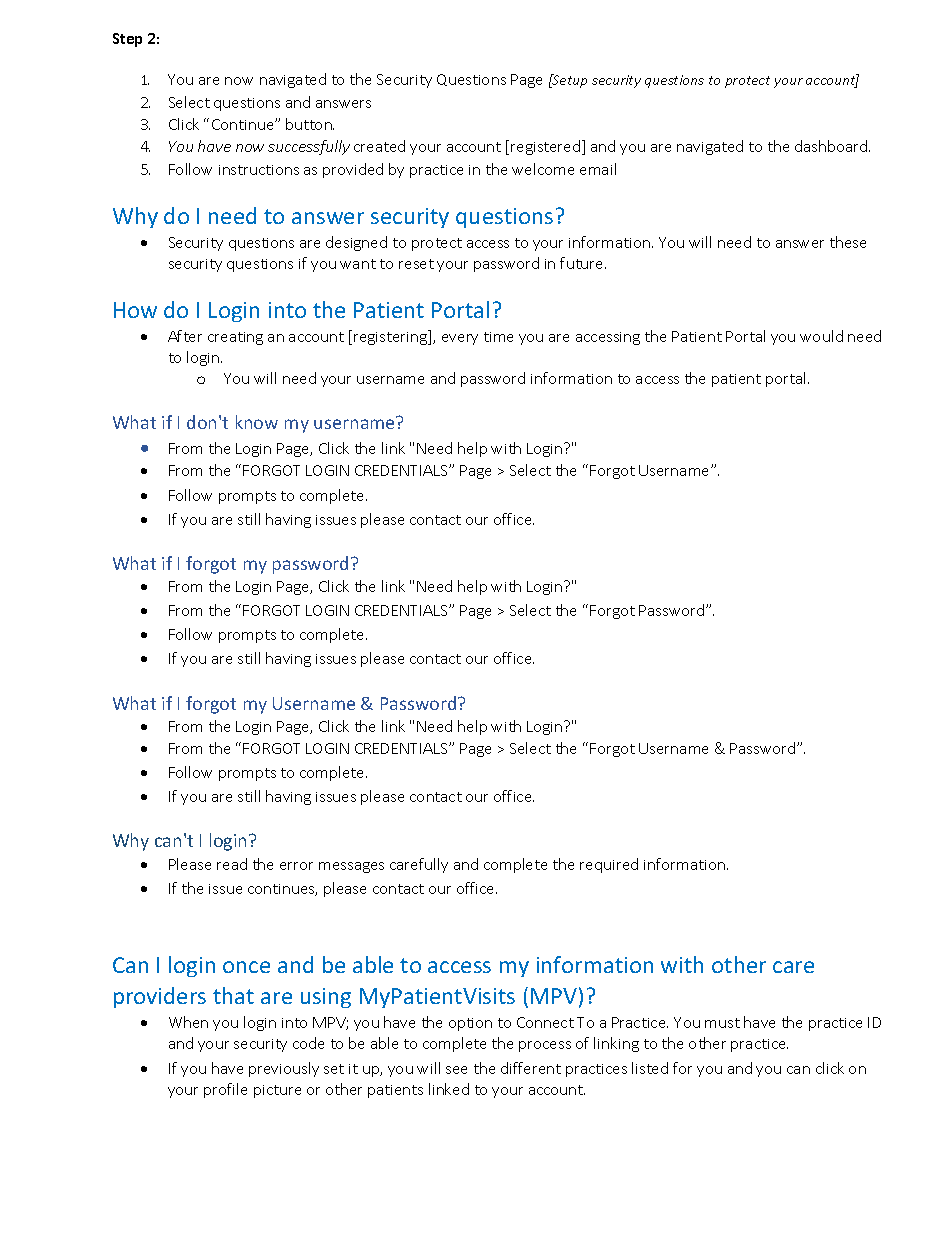 Image resolution: width=952 pixels, height=1233 pixels. Describe the element at coordinates (127, 40) in the screenshot. I see `Step` at that location.
